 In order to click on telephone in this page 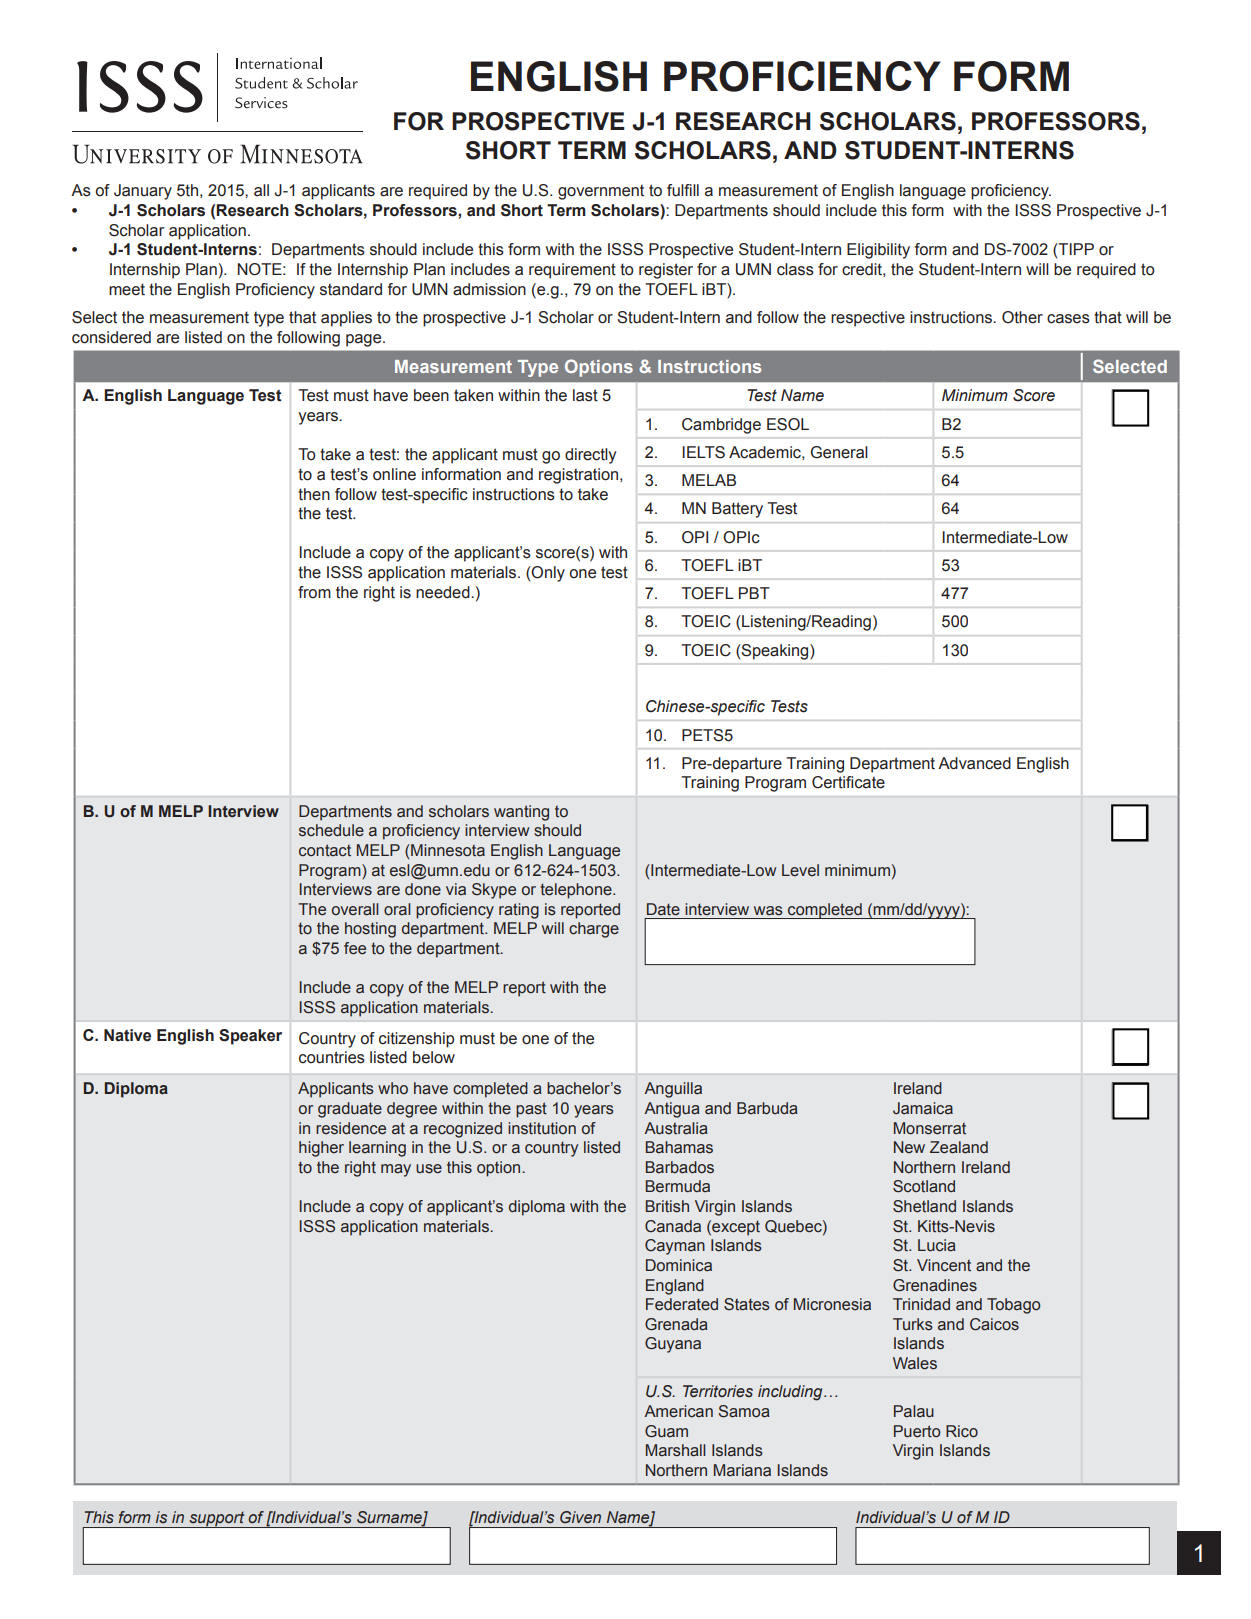, I will do `click(577, 891)`.
